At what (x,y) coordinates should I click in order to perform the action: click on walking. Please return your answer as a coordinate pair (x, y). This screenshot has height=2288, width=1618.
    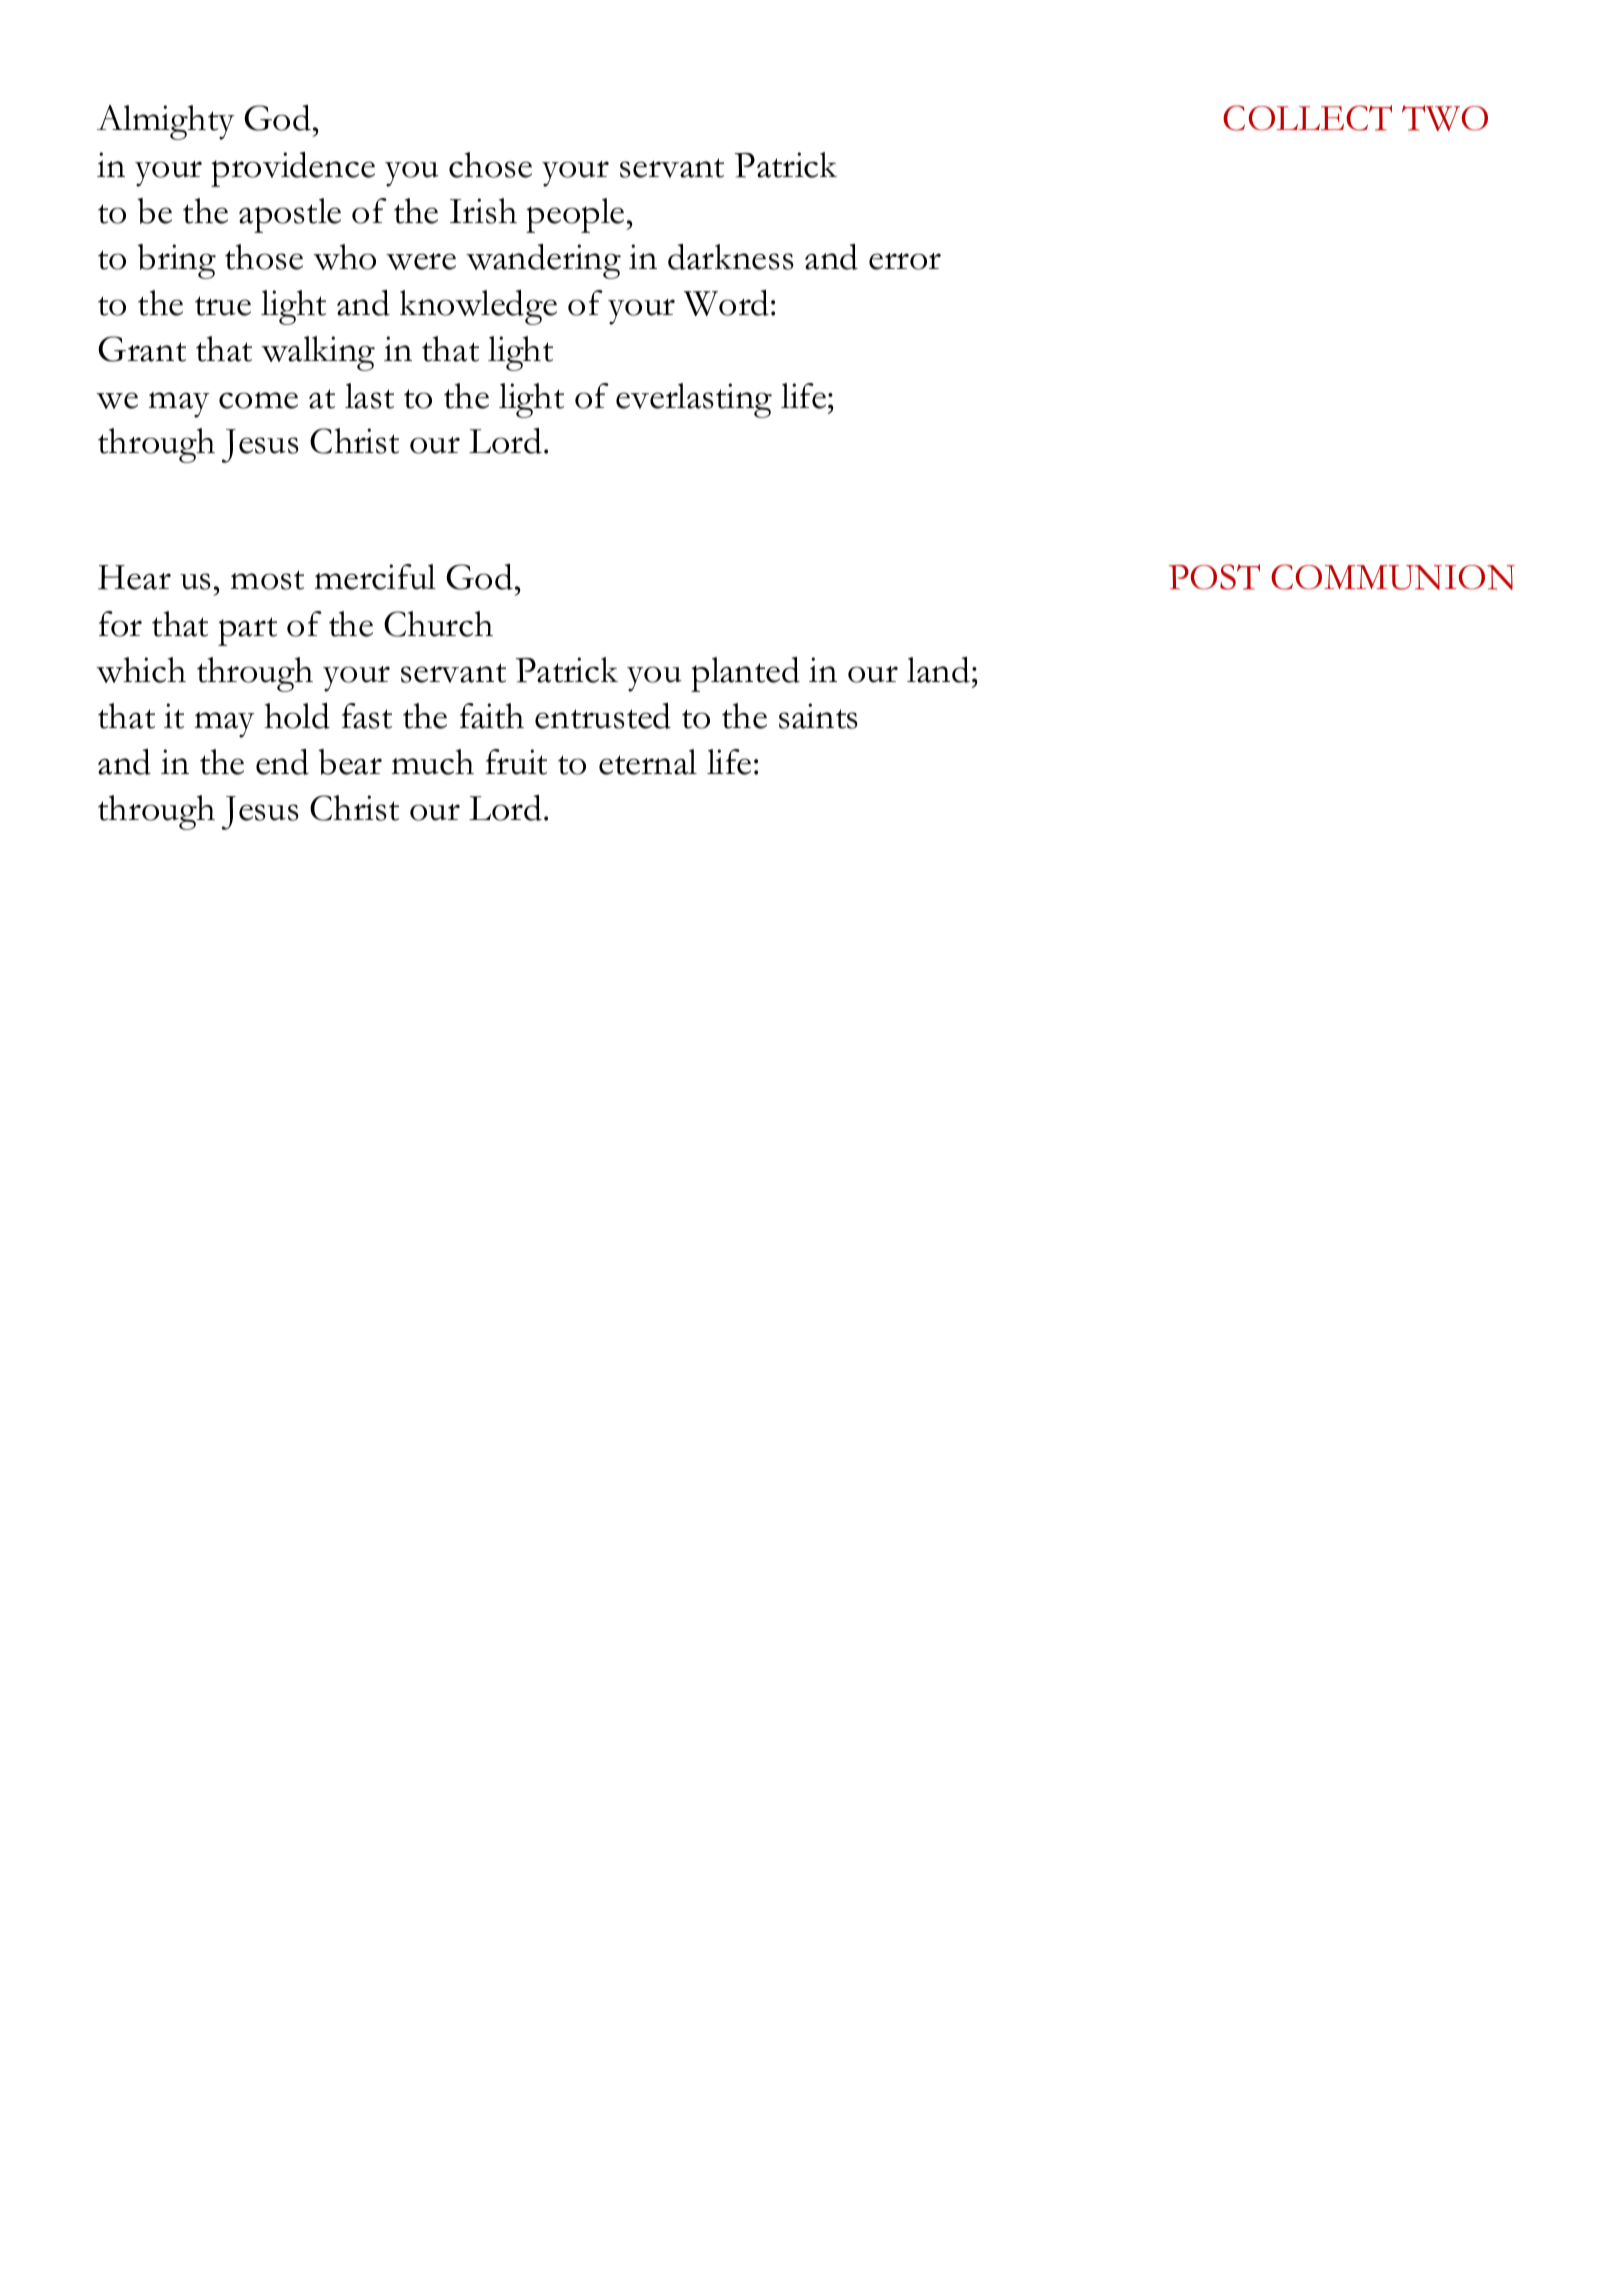
    Looking at the image, I should click on (318, 353).
